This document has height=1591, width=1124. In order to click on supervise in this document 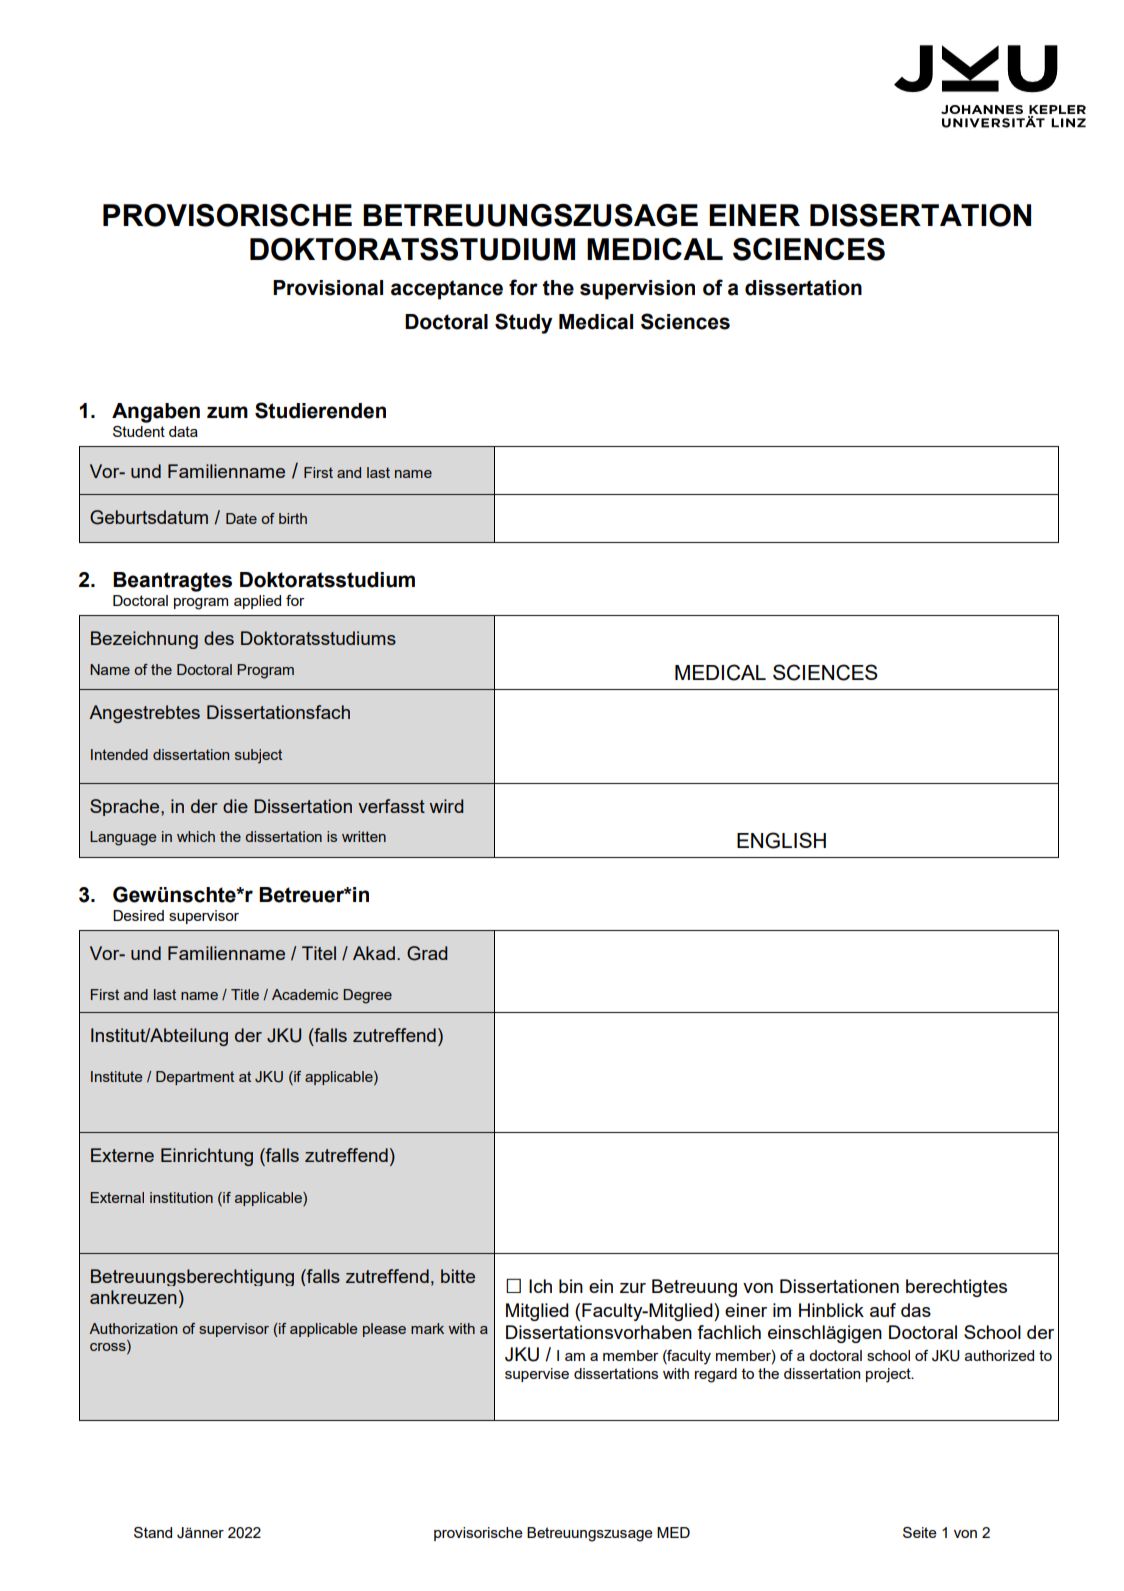, I will do `click(537, 1375)`.
